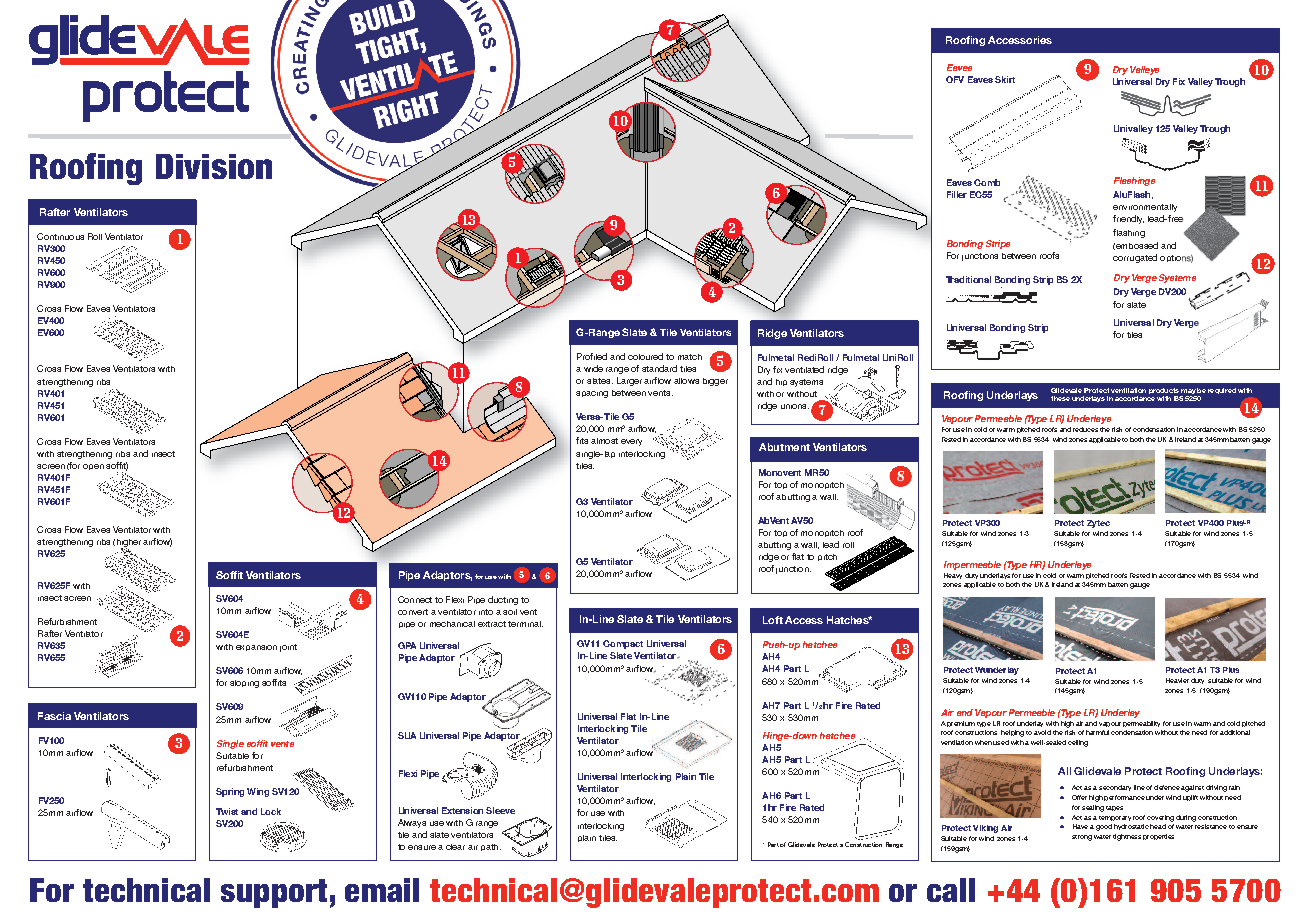 Image resolution: width=1308 pixels, height=924 pixels. What do you see at coordinates (1135, 258) in the image?
I see `corrugated` at bounding box center [1135, 258].
